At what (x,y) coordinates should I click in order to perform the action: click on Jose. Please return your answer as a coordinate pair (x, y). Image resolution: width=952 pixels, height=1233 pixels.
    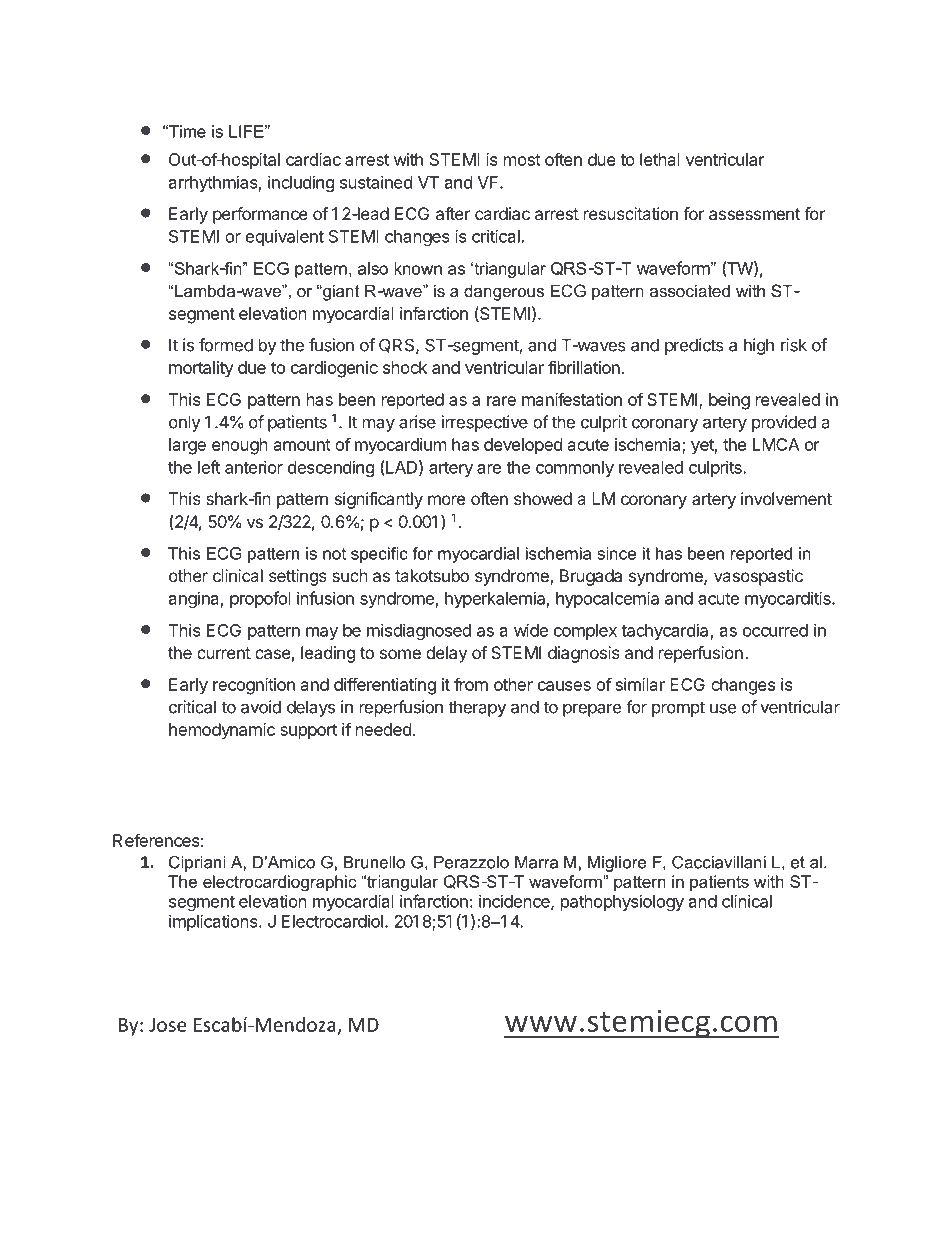
    Looking at the image, I should click on (168, 1025).
